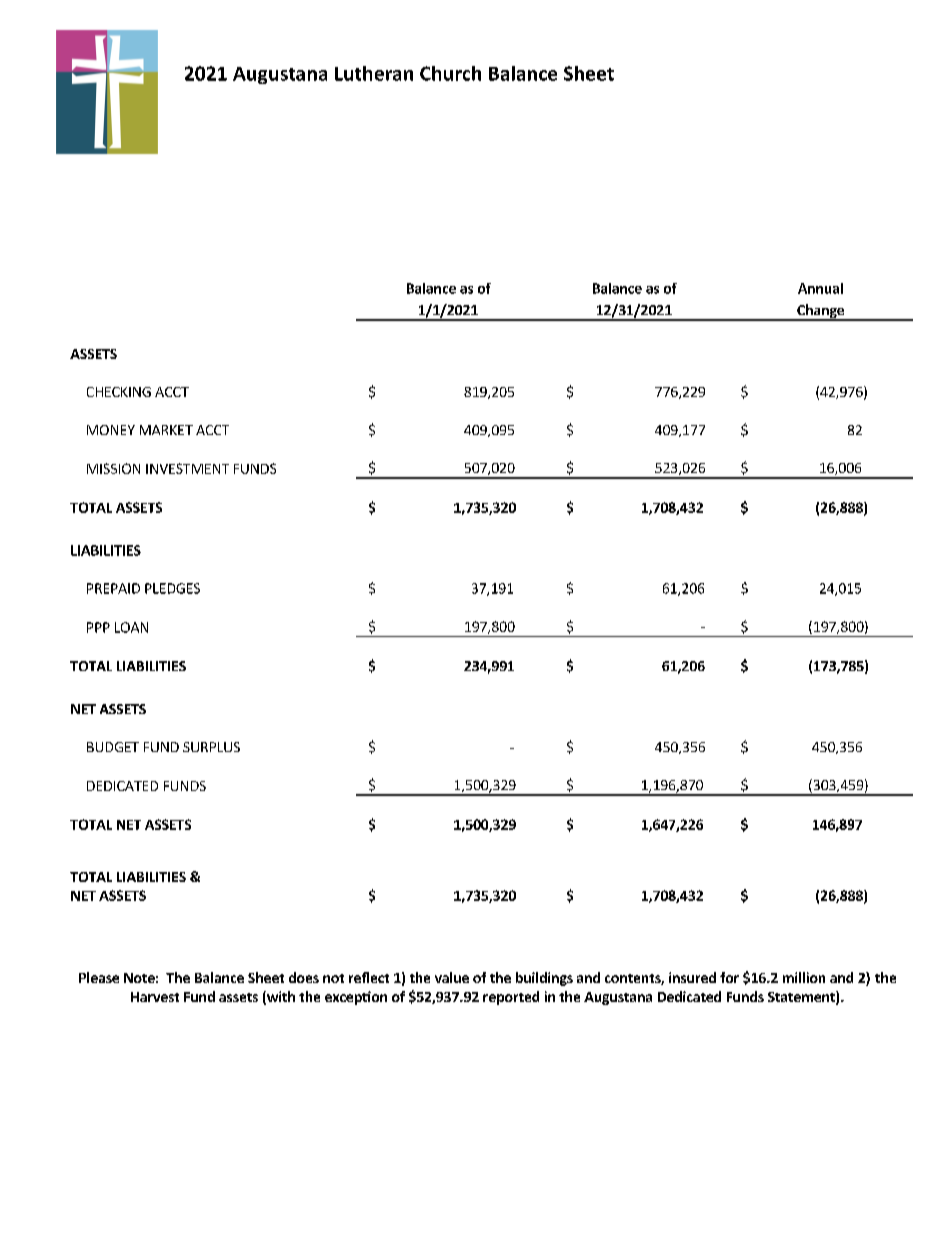 The image size is (952, 1233). Describe the element at coordinates (729, 977) in the page. I see `for` at that location.
